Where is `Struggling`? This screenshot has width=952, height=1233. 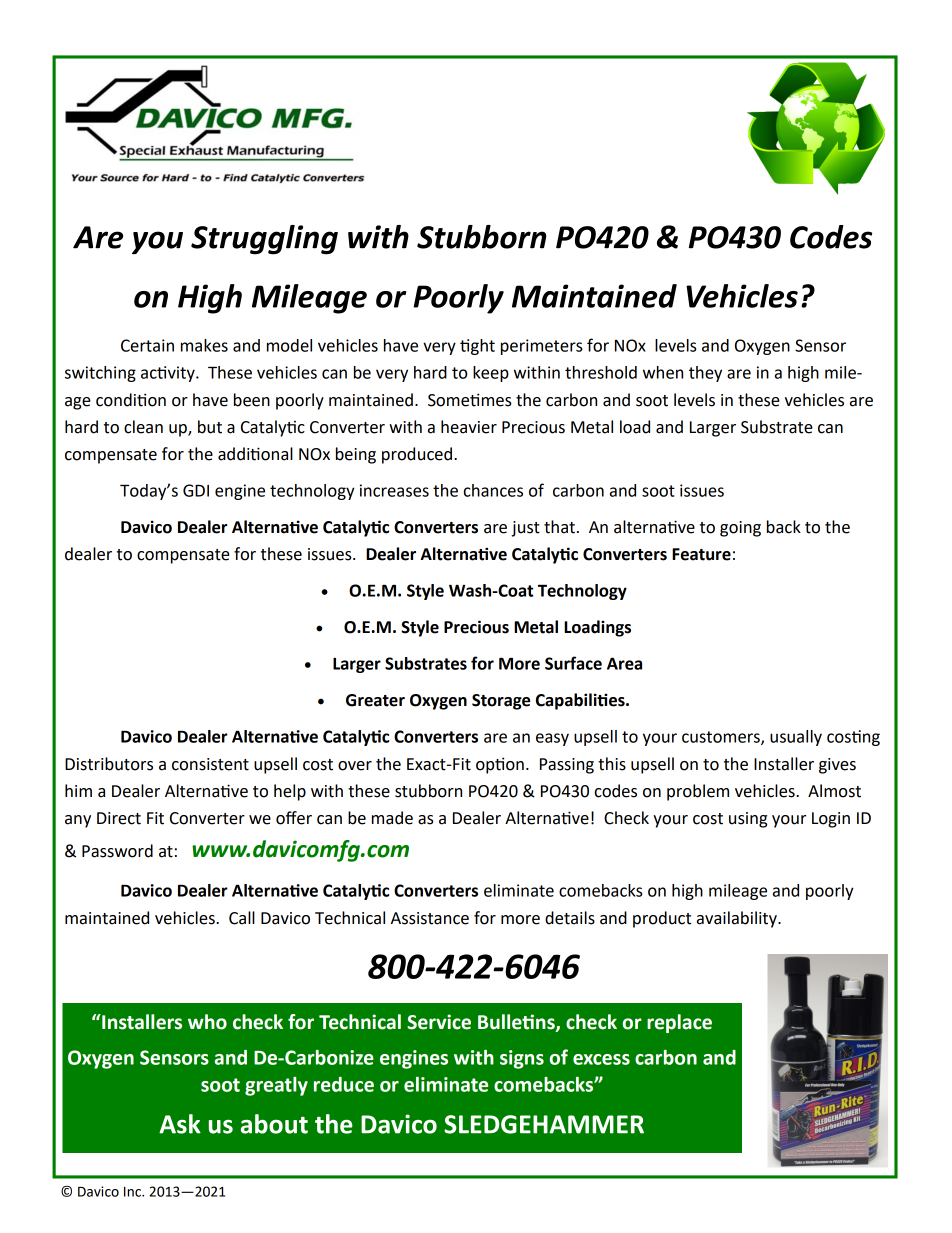 Struggling is located at coordinates (264, 240).
